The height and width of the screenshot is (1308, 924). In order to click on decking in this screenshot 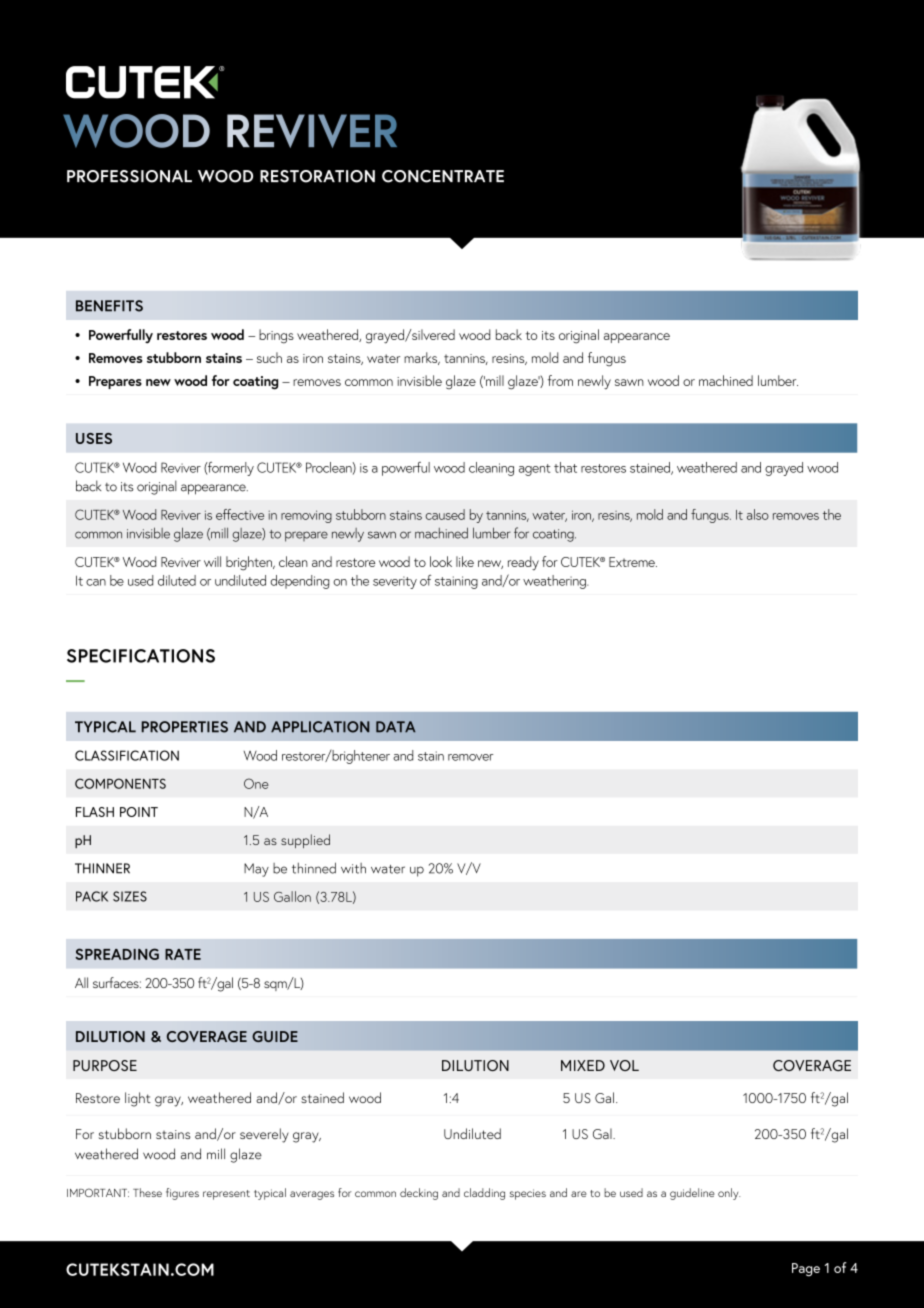, I will do `click(419, 1194)`.
